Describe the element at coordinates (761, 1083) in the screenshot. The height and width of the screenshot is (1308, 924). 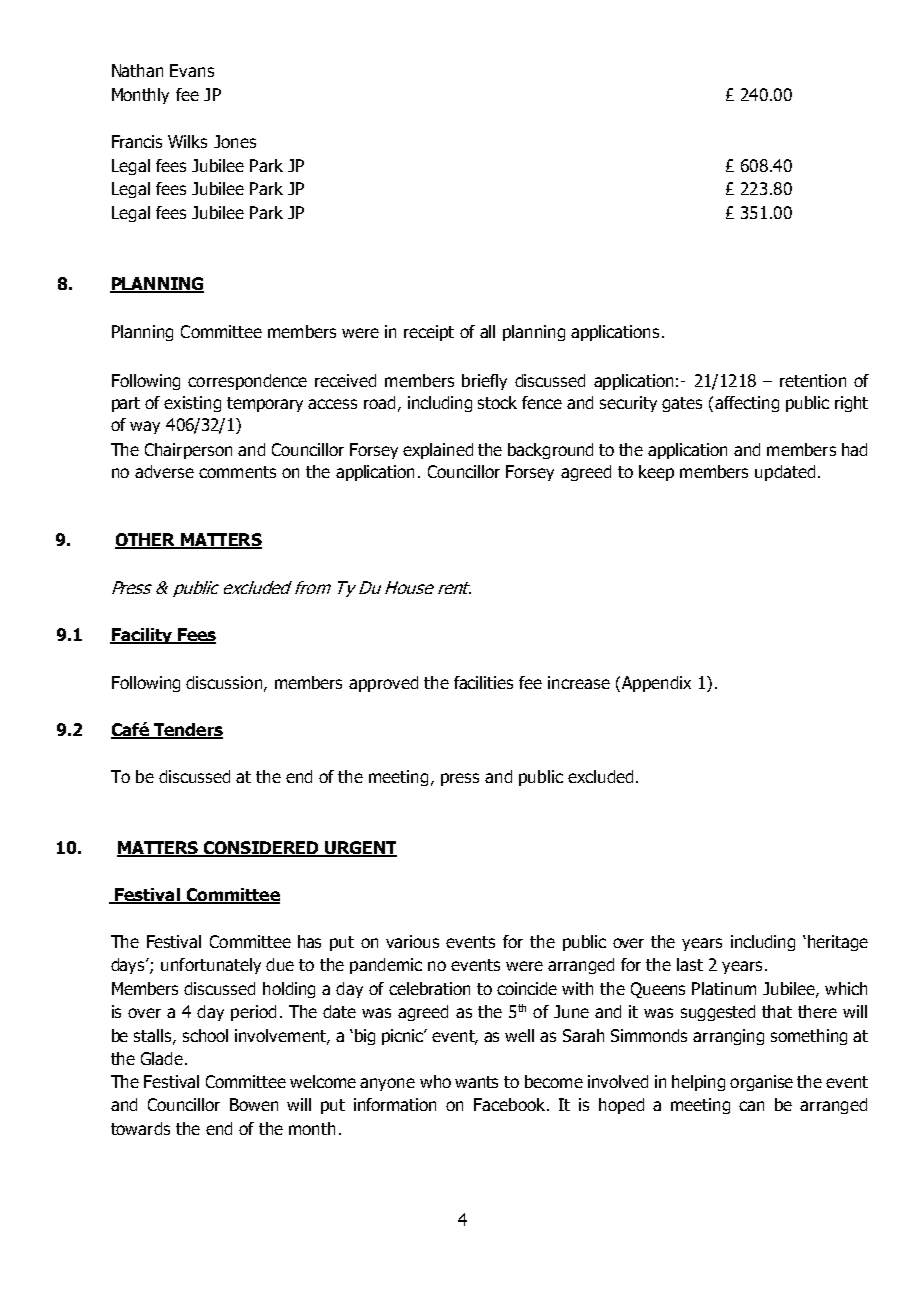
I see `organise` at that location.
